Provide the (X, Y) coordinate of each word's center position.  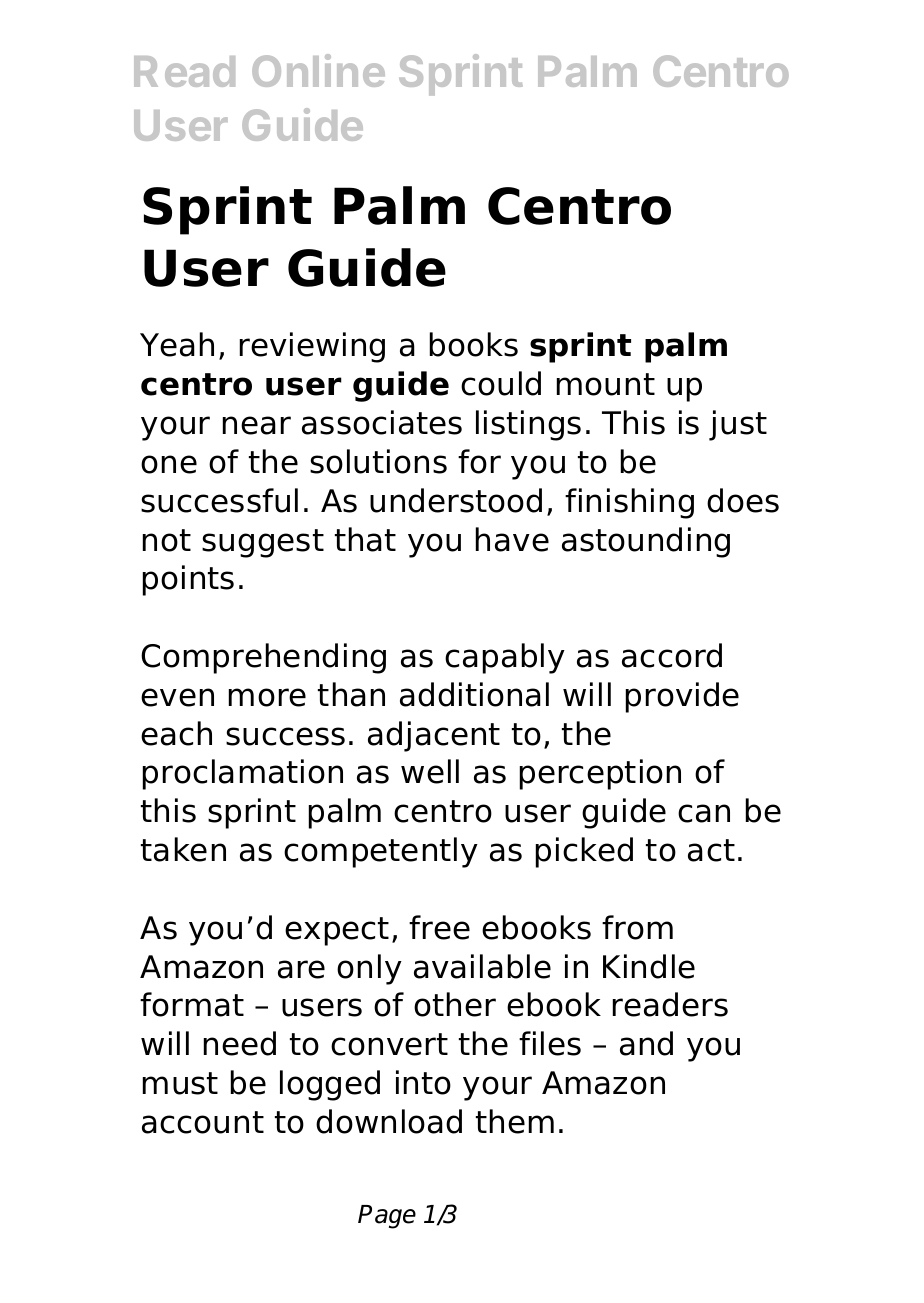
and (646, 1043)
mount (606, 384)
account (203, 1122)
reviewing (312, 347)
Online (318, 70)
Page (387, 1217)
